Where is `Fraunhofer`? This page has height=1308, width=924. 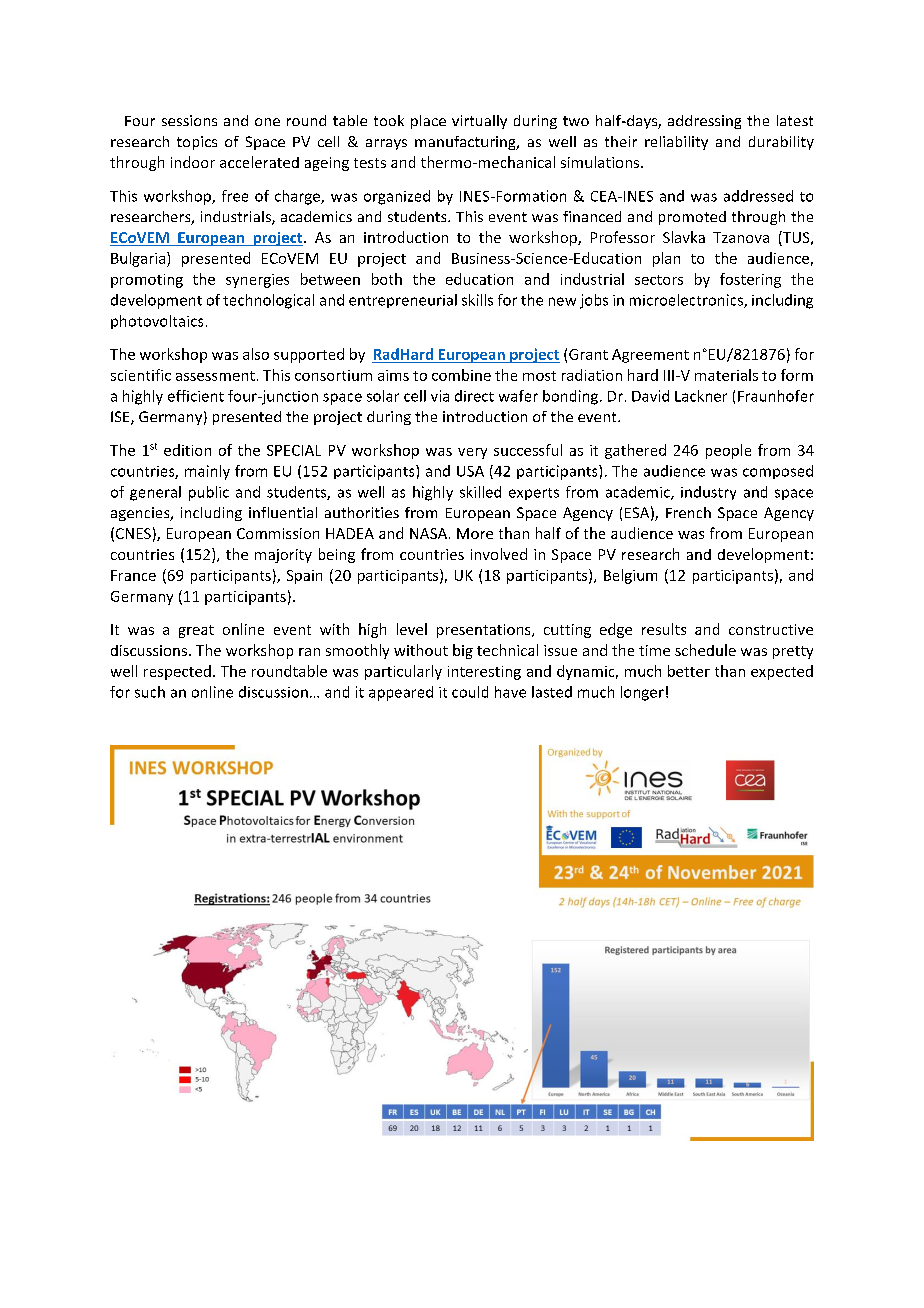
Fraunhofer is located at coordinates (776, 396).
